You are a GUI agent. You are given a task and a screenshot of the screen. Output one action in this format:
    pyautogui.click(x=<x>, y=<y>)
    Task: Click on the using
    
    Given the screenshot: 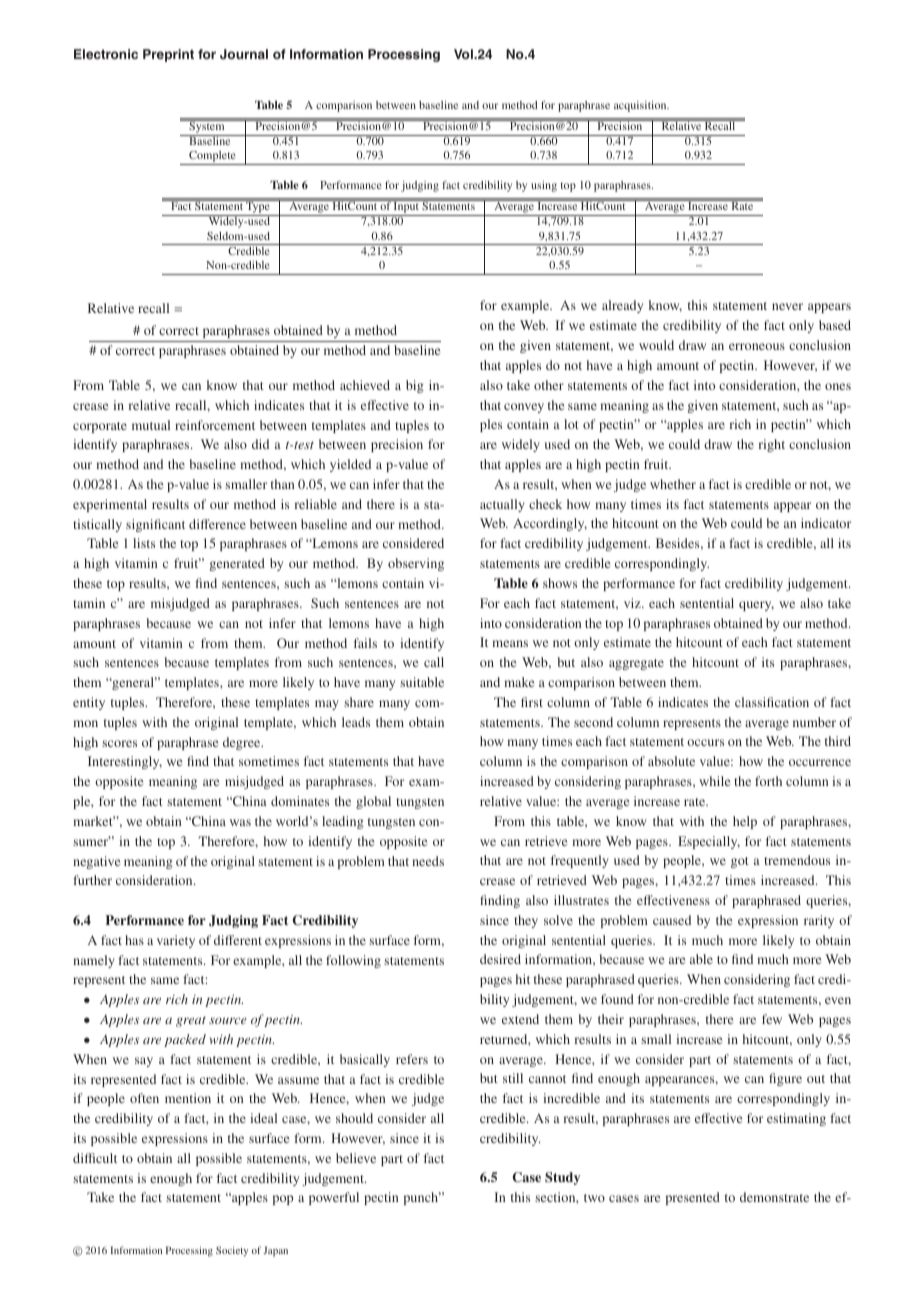 What is the action you would take?
    pyautogui.click(x=544, y=186)
